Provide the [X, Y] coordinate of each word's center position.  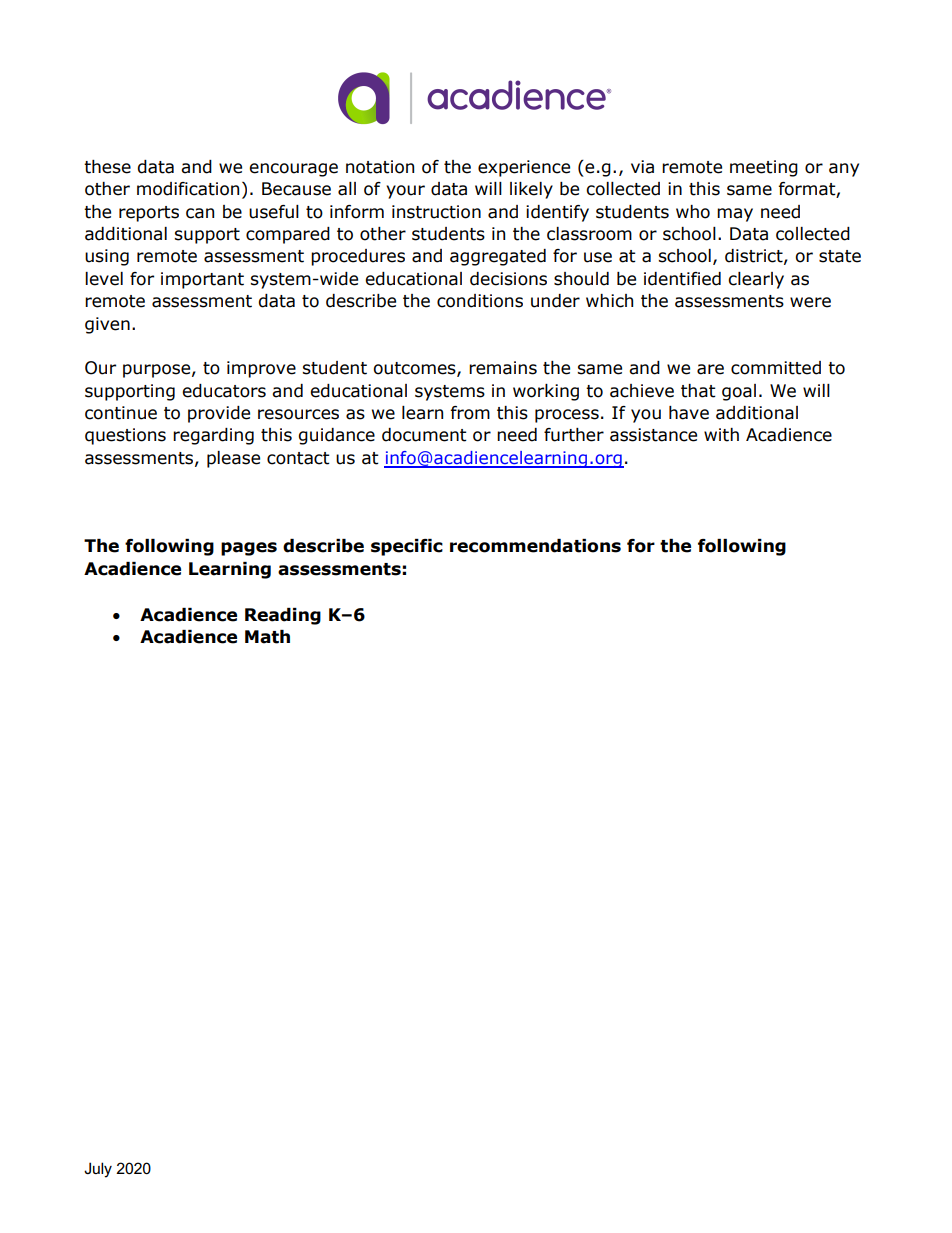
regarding [213, 436]
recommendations [535, 546]
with [721, 435]
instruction [436, 212]
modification [188, 189]
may [735, 215]
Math [267, 637]
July [98, 1170]
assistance [653, 435]
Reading [283, 616]
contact [298, 458]
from [470, 413]
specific [407, 547]
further [574, 435]
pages [249, 549]
